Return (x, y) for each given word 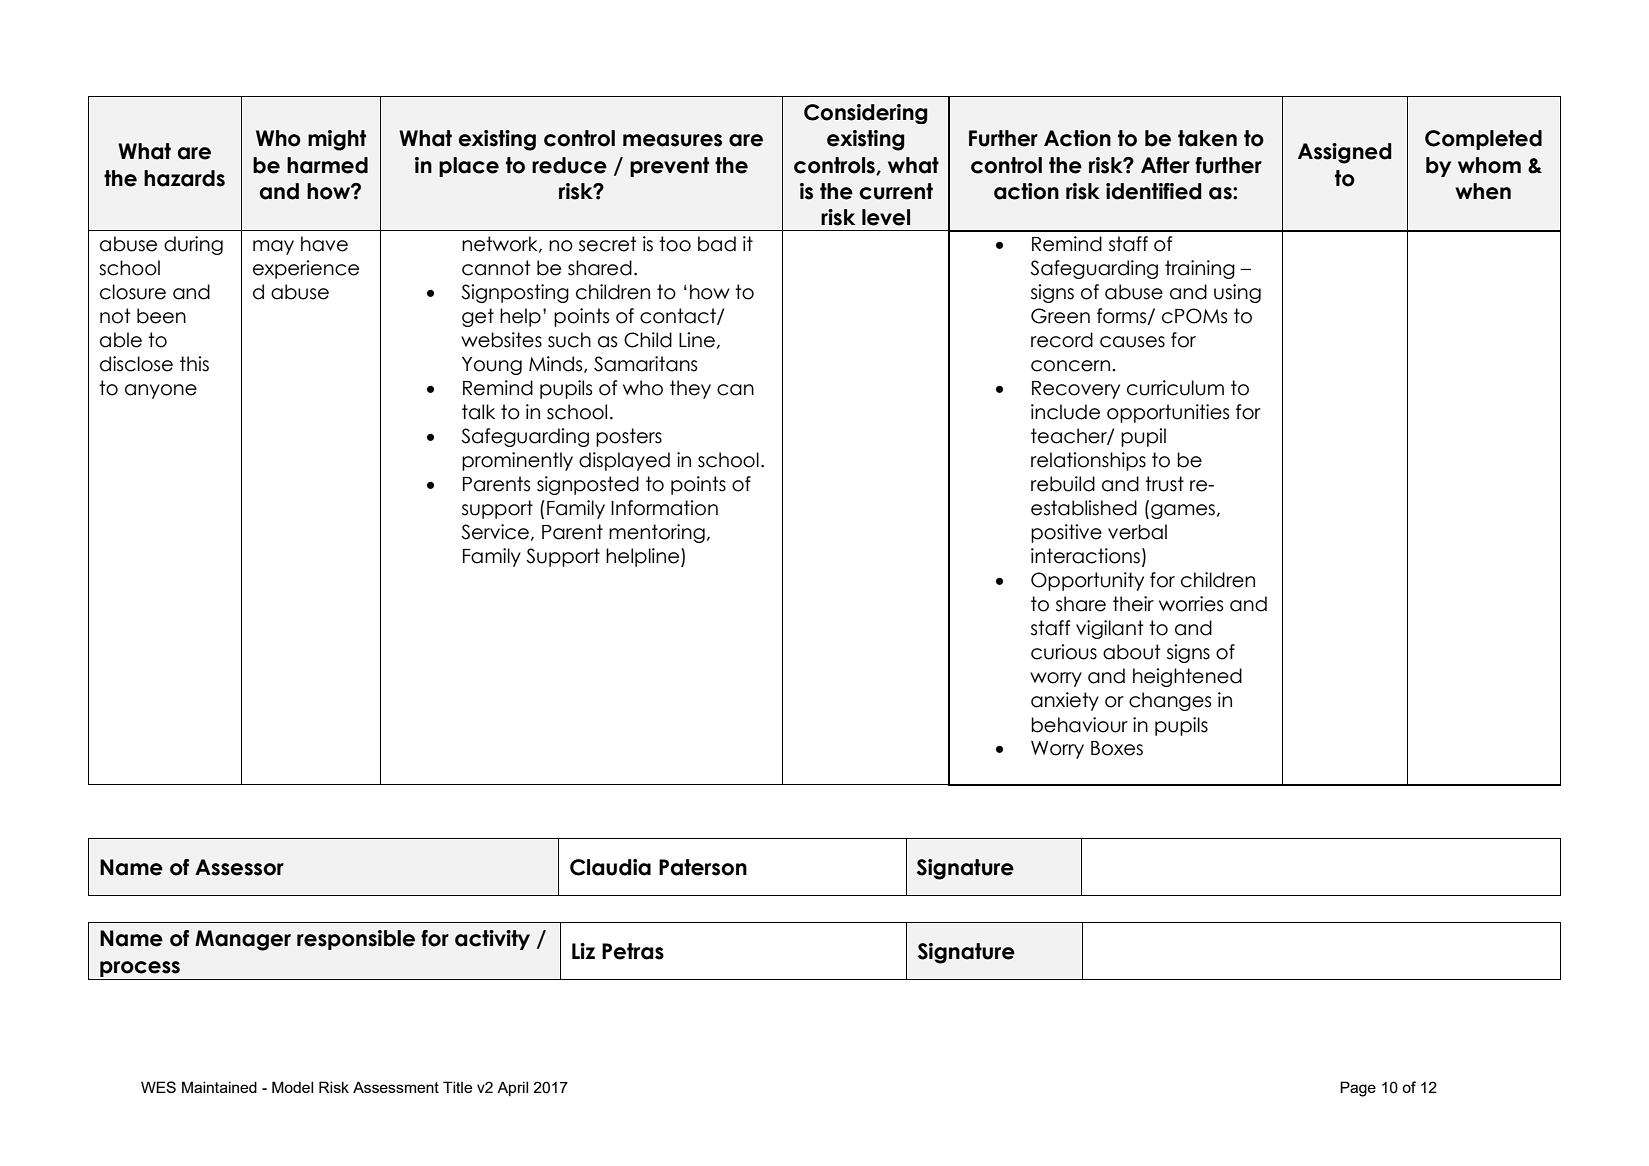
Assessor (239, 867)
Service (495, 532)
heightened (1187, 677)
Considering (866, 114)
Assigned (1345, 153)
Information (664, 508)
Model (292, 1087)
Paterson (703, 867)
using (1237, 293)
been (161, 316)
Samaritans (645, 364)
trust (1164, 484)
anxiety (1065, 701)
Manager (243, 940)
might (337, 140)
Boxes (1117, 748)
